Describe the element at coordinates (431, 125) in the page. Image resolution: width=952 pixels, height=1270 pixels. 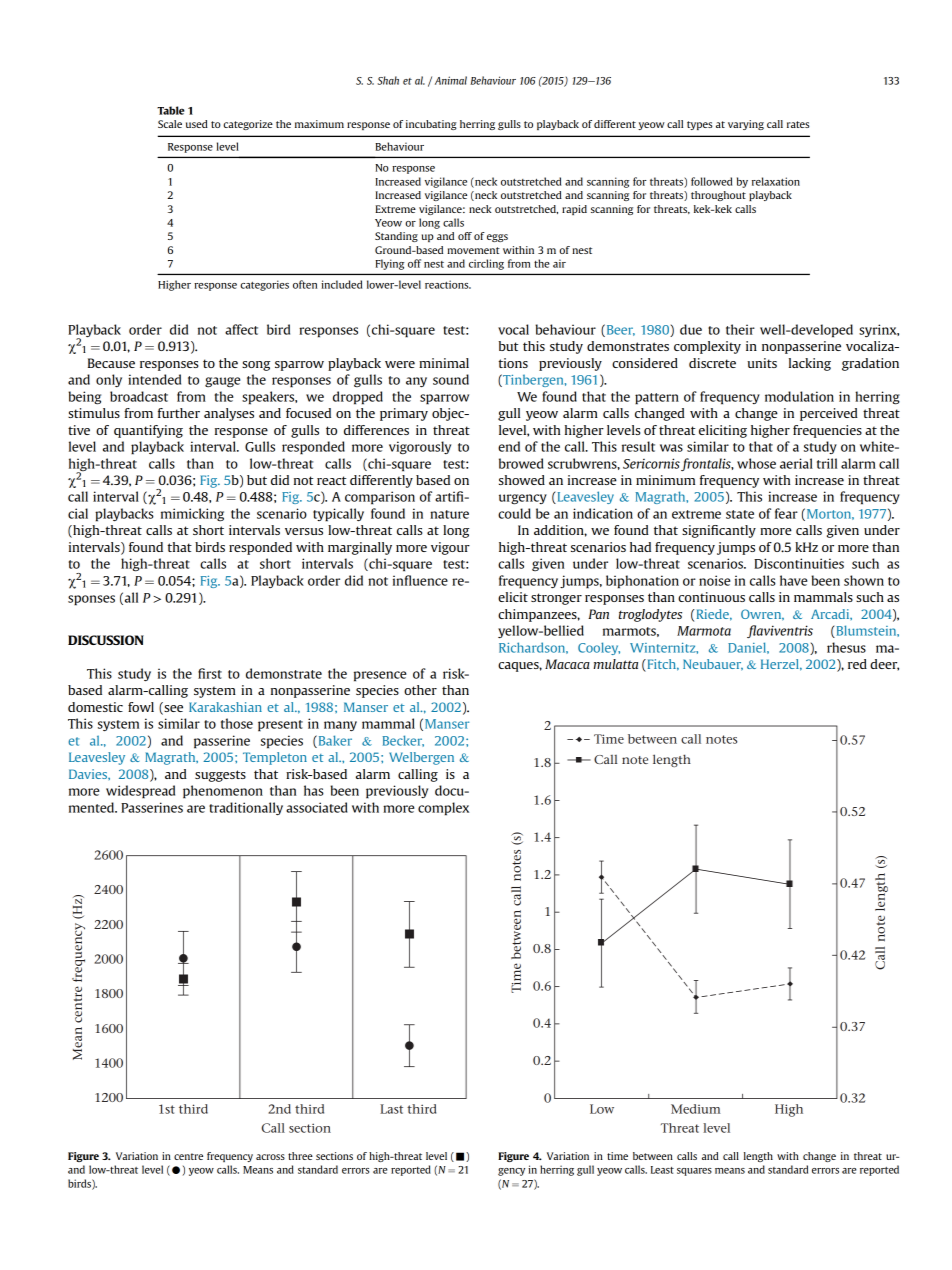
I see `incubating` at that location.
